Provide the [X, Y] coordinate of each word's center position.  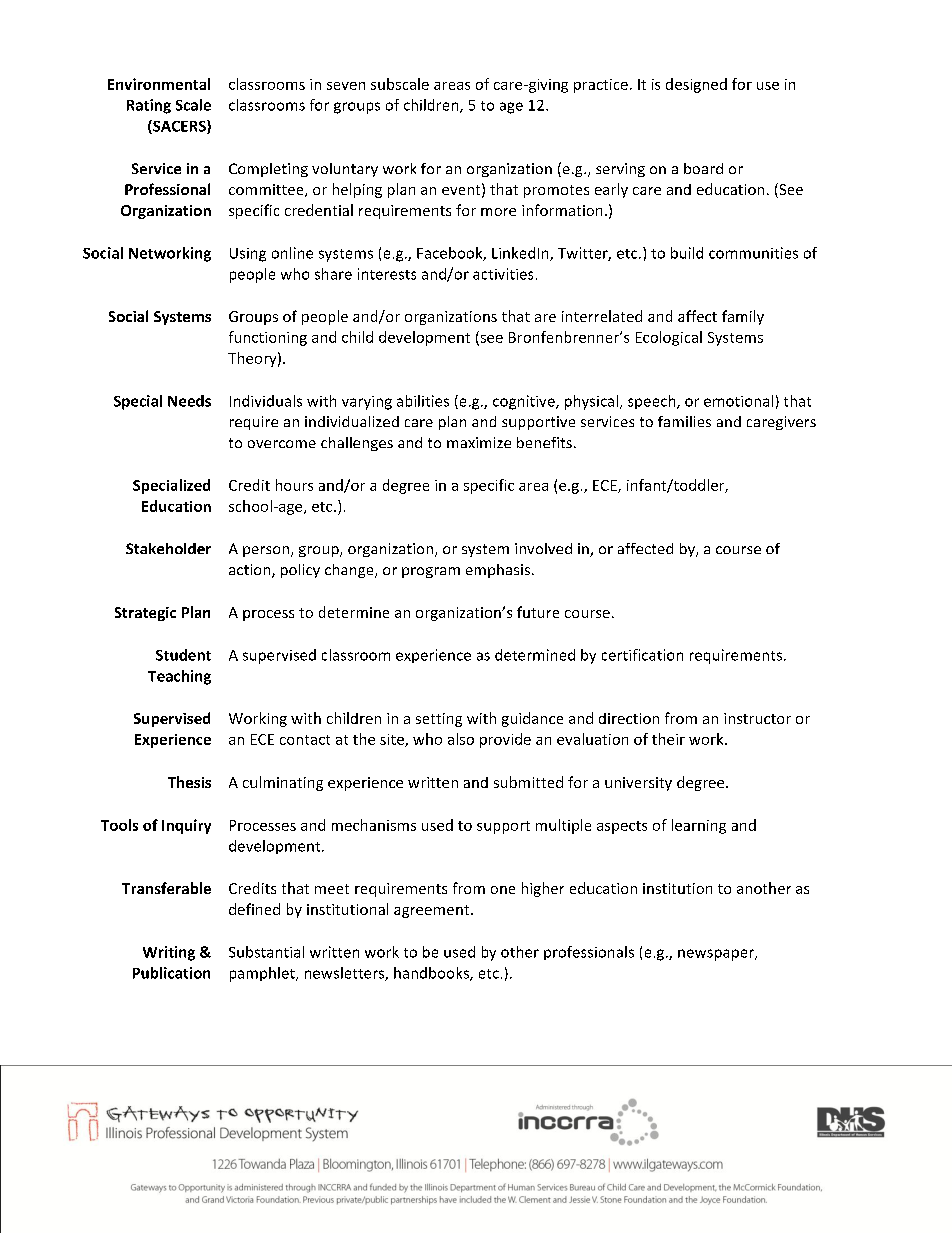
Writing [169, 953]
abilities [423, 401]
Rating [149, 106]
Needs [189, 401]
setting [439, 720]
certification [642, 655]
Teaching [179, 677]
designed [696, 85]
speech [653, 402]
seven [346, 86]
